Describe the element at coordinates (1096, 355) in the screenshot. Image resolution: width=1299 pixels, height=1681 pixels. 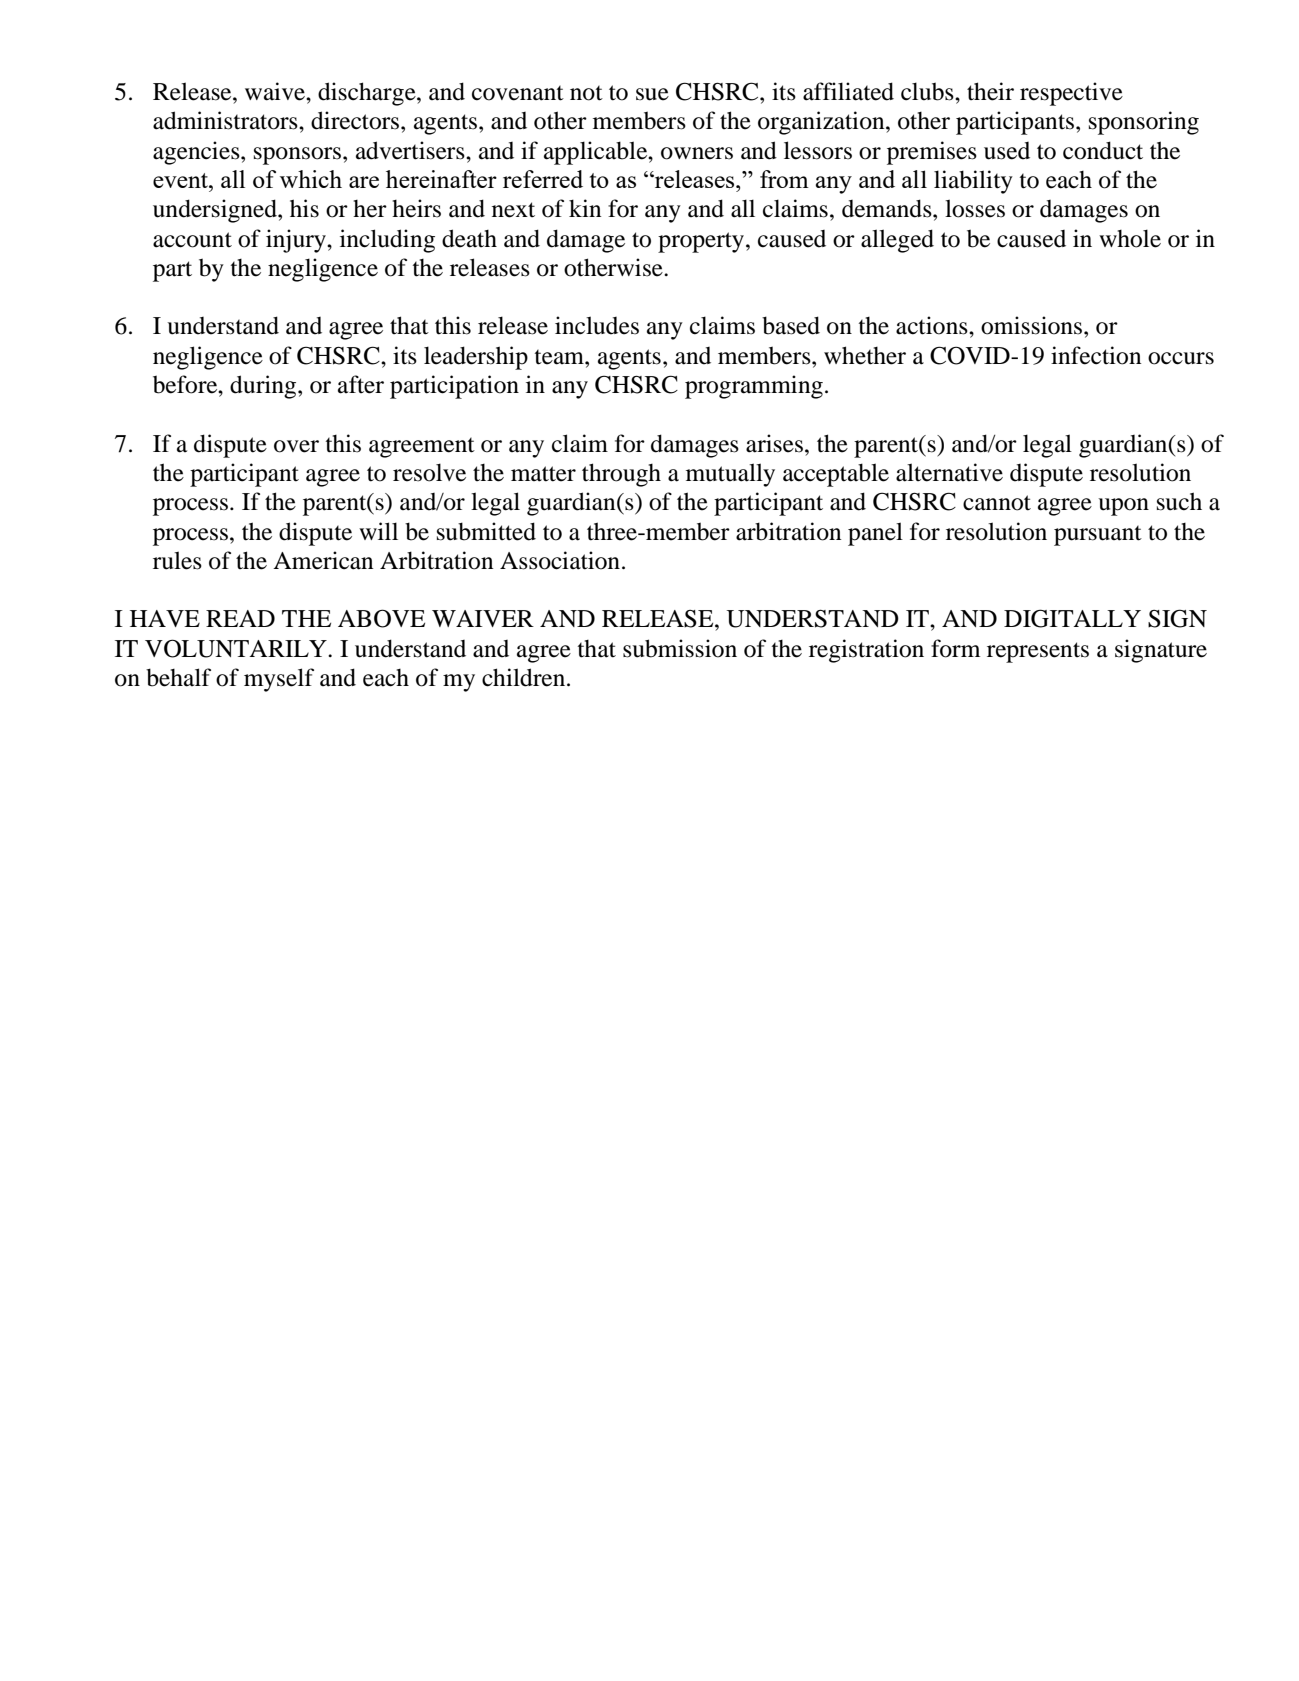
I see `infection` at that location.
